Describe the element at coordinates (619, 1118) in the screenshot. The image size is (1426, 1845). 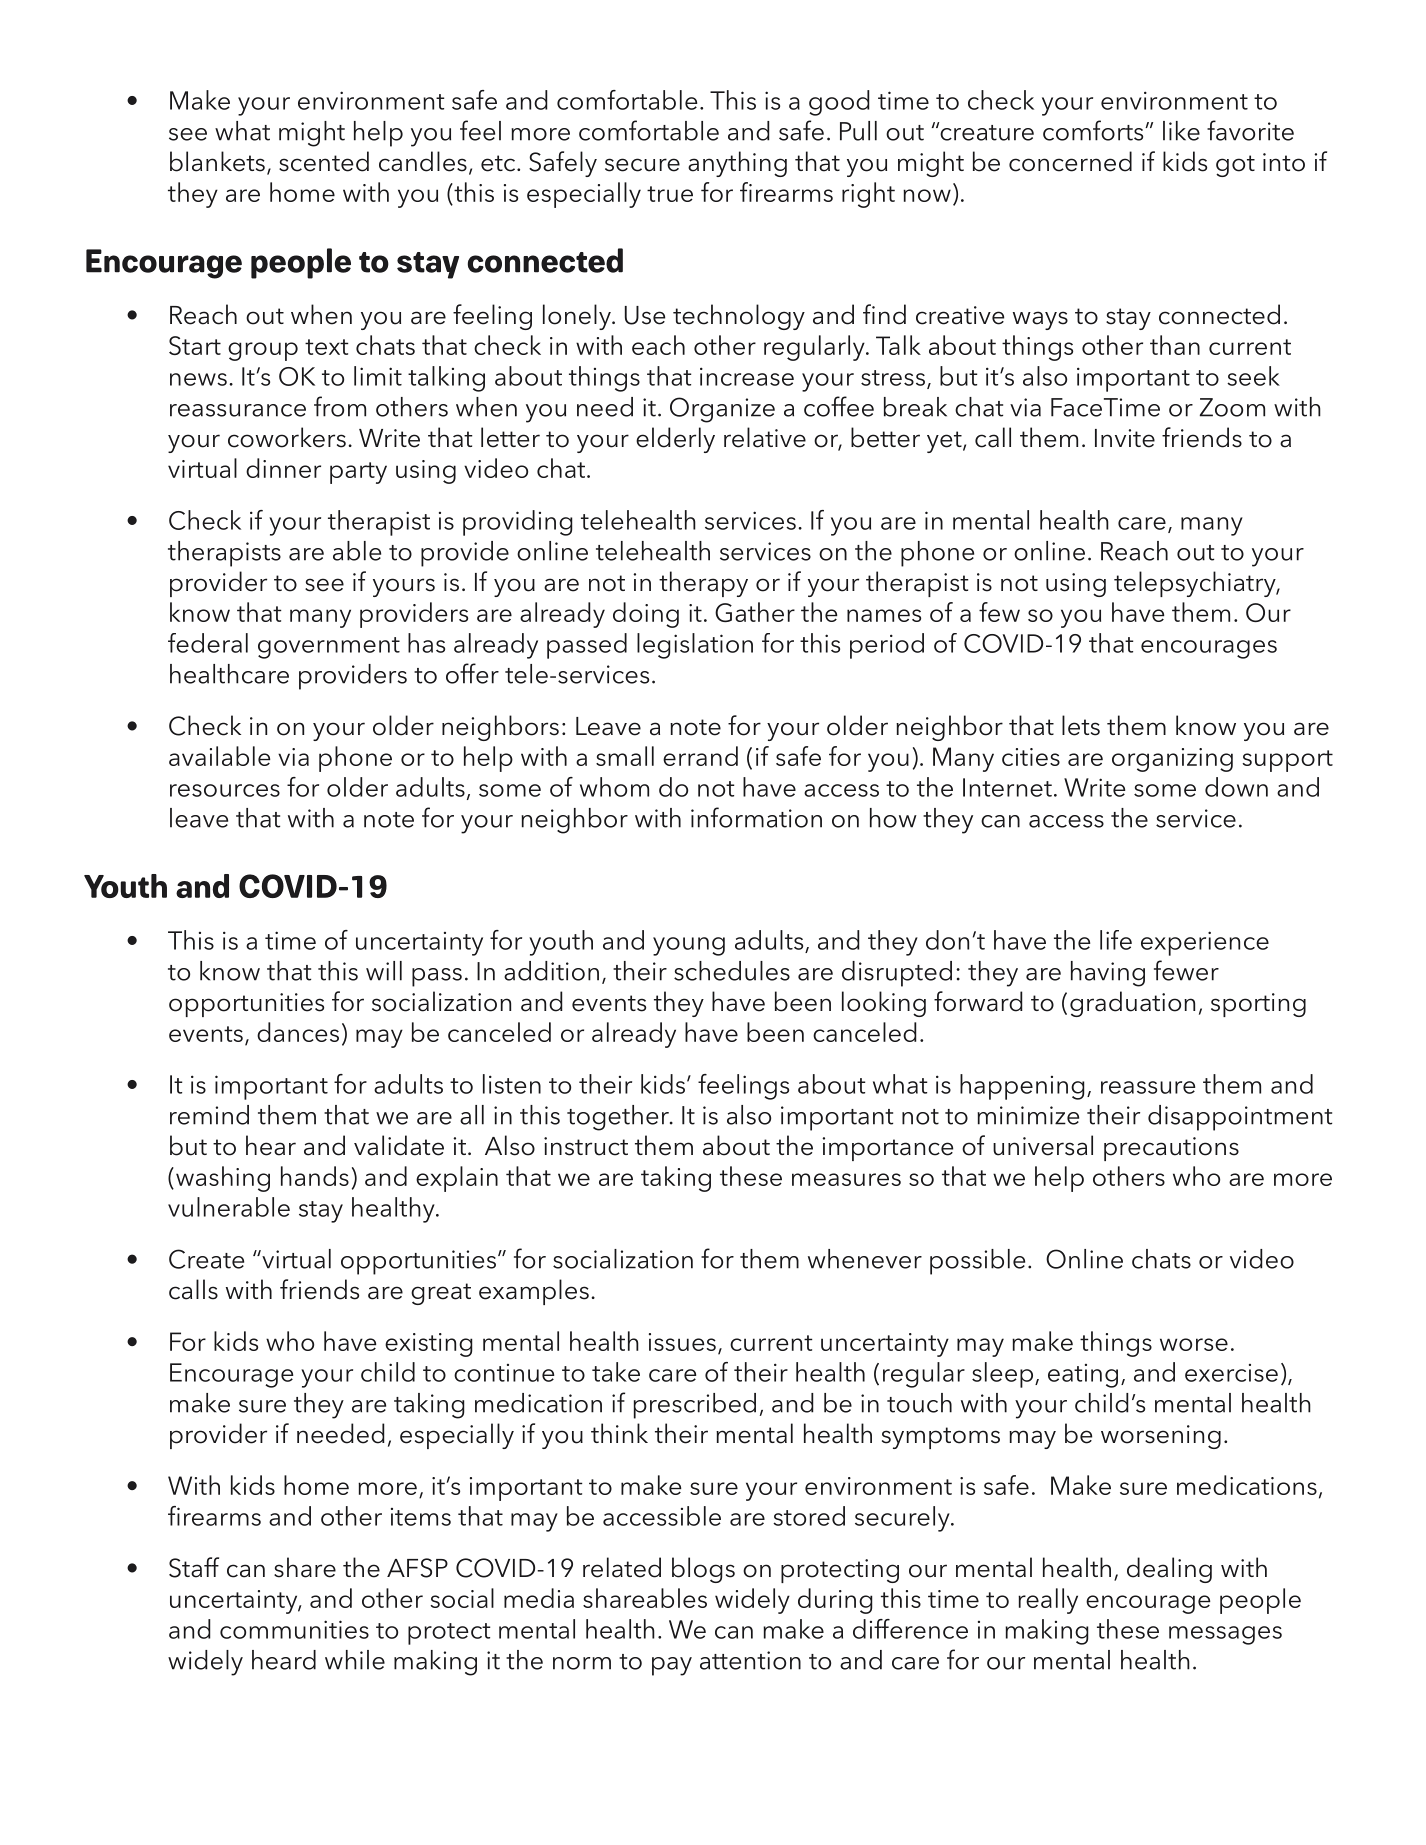
I see `together` at that location.
